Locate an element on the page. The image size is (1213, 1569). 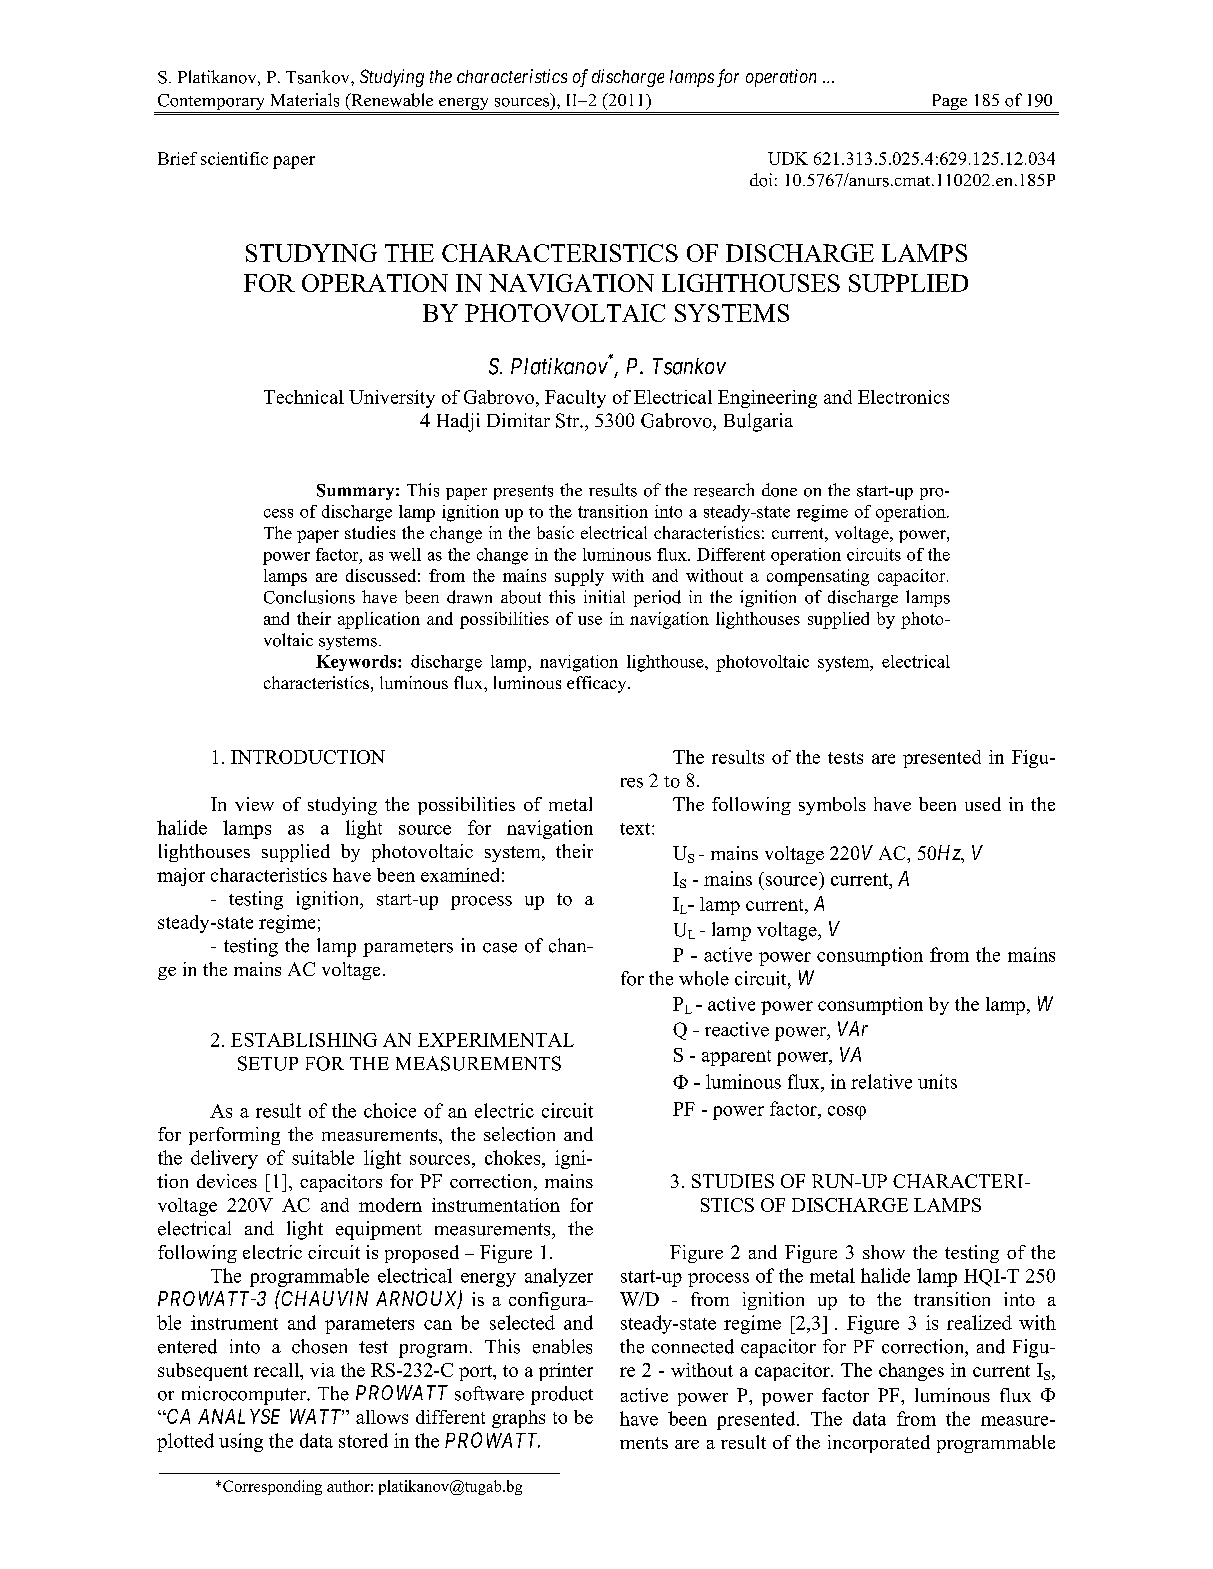
ESTABLISHING is located at coordinates (304, 1040).
